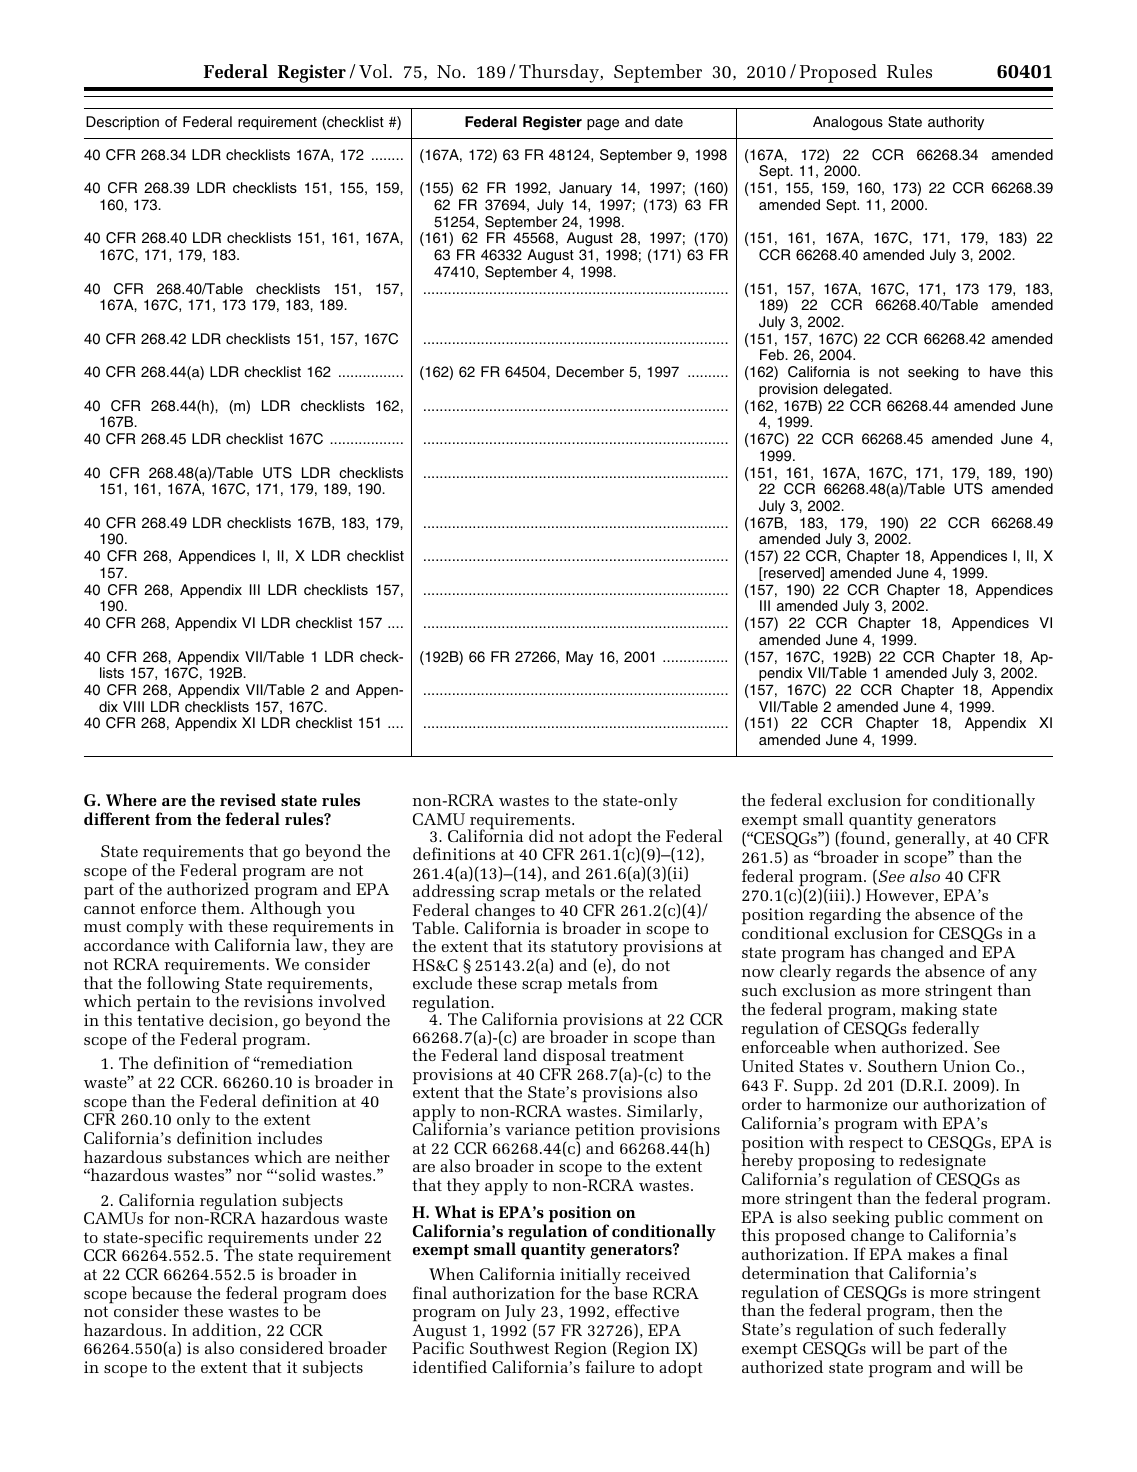  I want to click on then, so click(957, 1309).
